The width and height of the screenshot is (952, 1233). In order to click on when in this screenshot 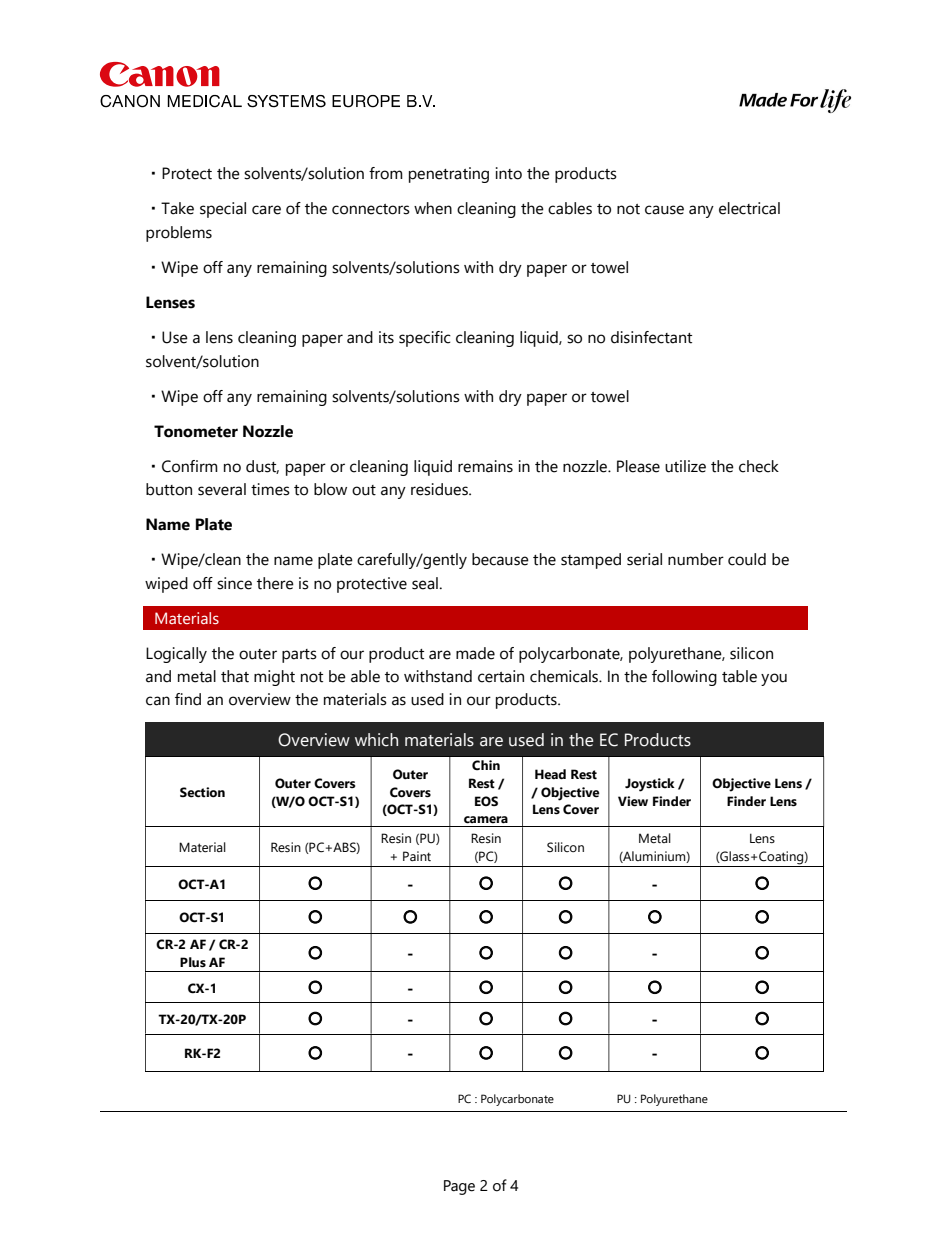, I will do `click(433, 208)`.
